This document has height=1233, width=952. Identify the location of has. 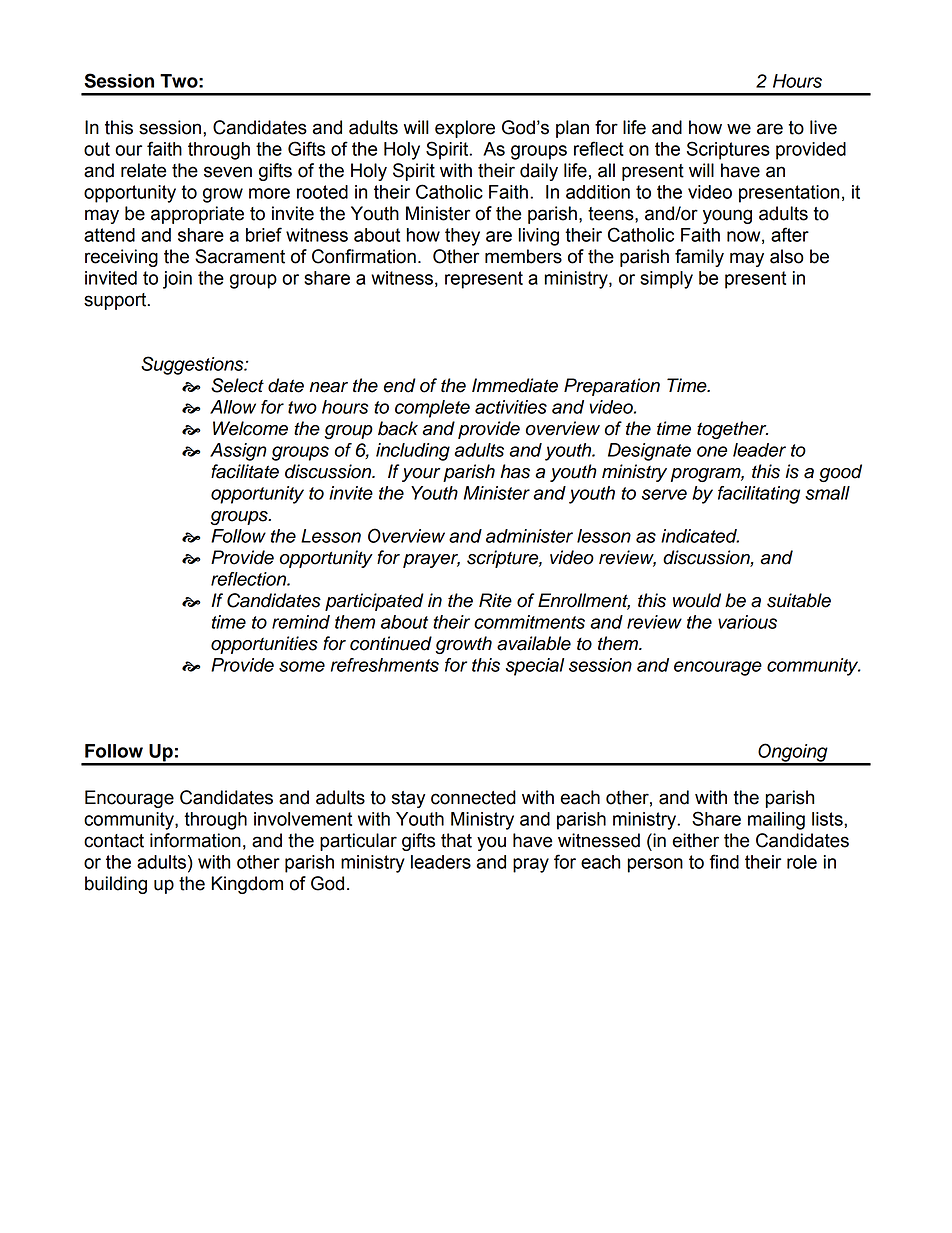
(515, 471).
